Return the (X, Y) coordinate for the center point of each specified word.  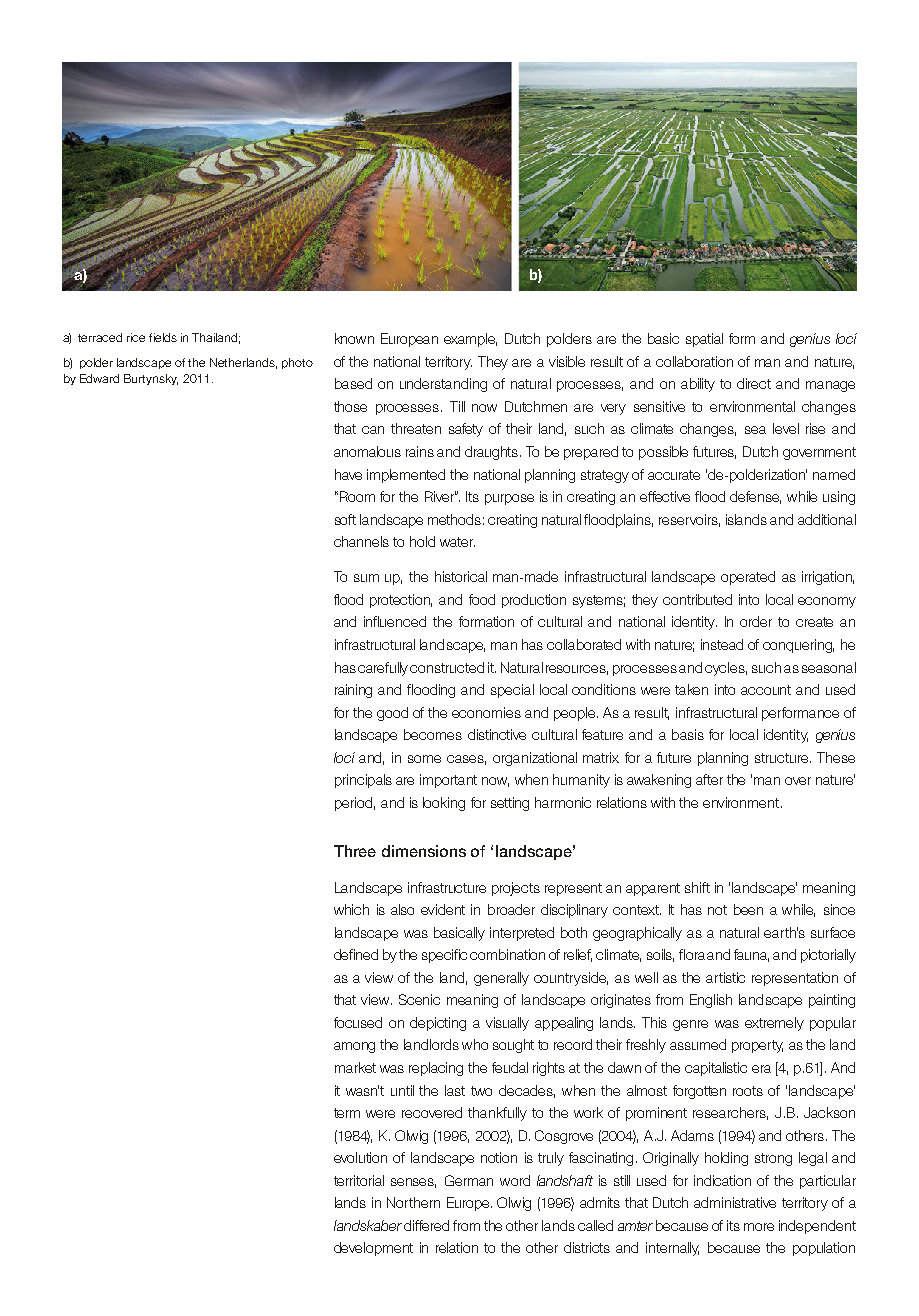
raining (353, 691)
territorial (359, 1180)
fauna (751, 955)
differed (426, 1225)
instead (722, 644)
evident (443, 909)
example (470, 340)
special (512, 691)
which (351, 909)
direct (754, 383)
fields (163, 337)
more (759, 1227)
